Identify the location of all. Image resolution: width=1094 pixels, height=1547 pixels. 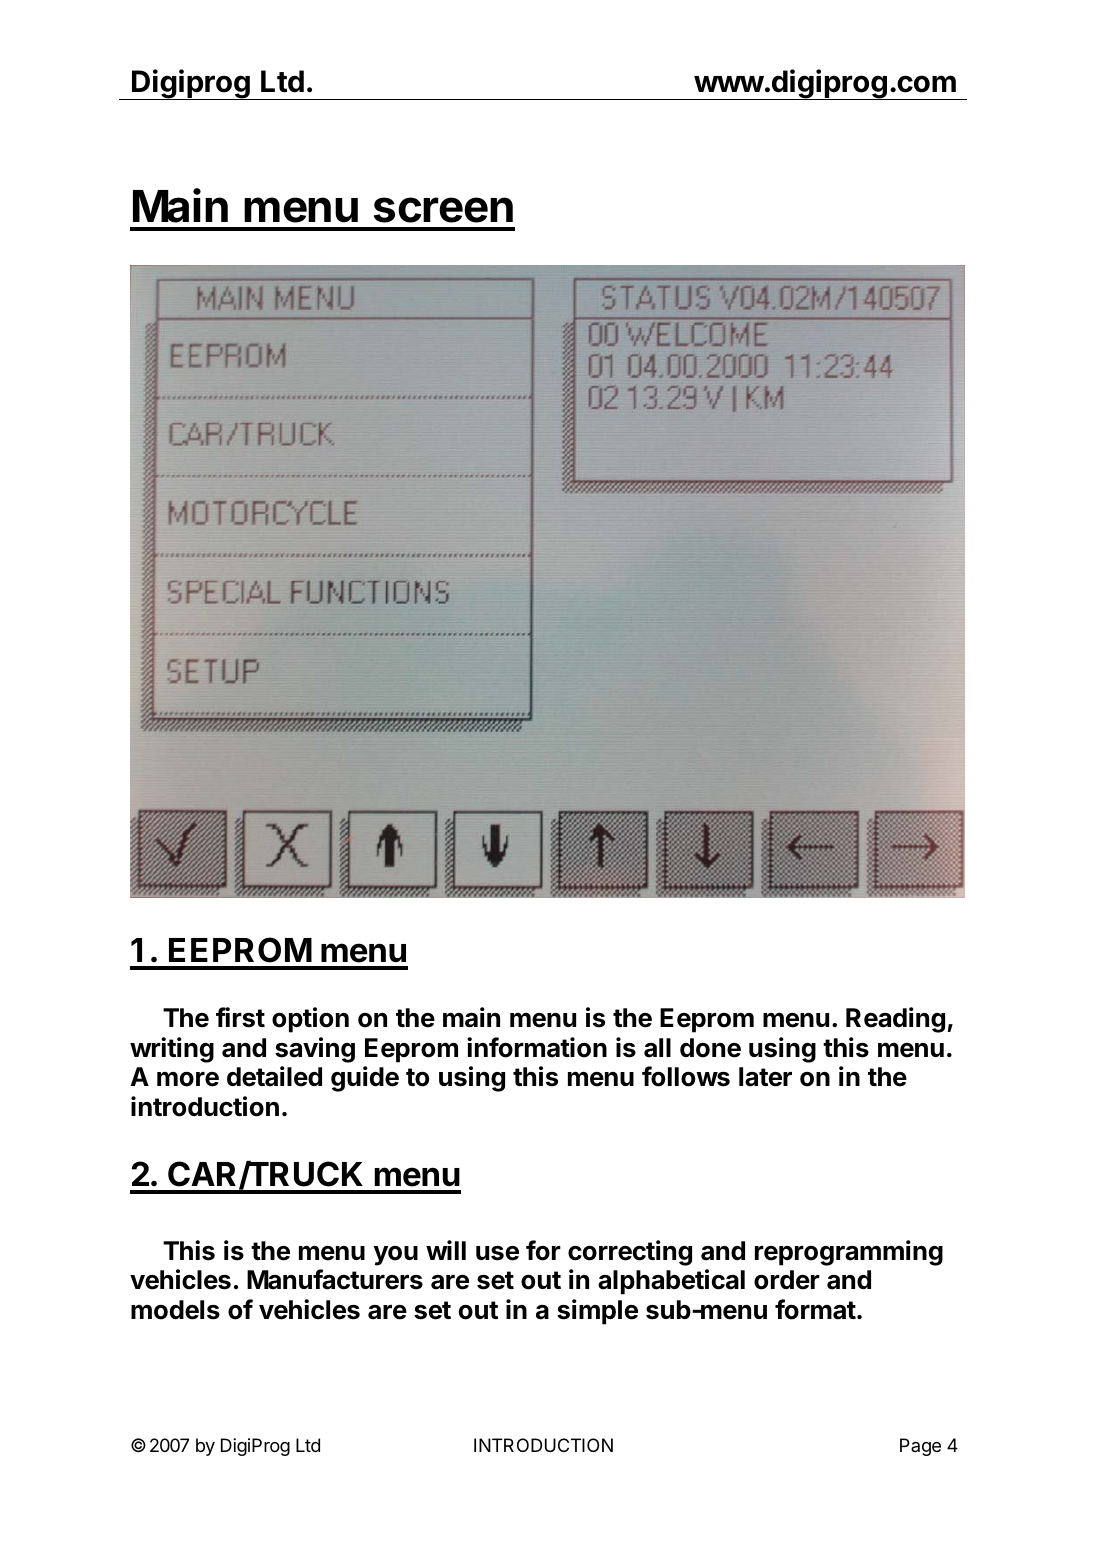
(657, 1048).
